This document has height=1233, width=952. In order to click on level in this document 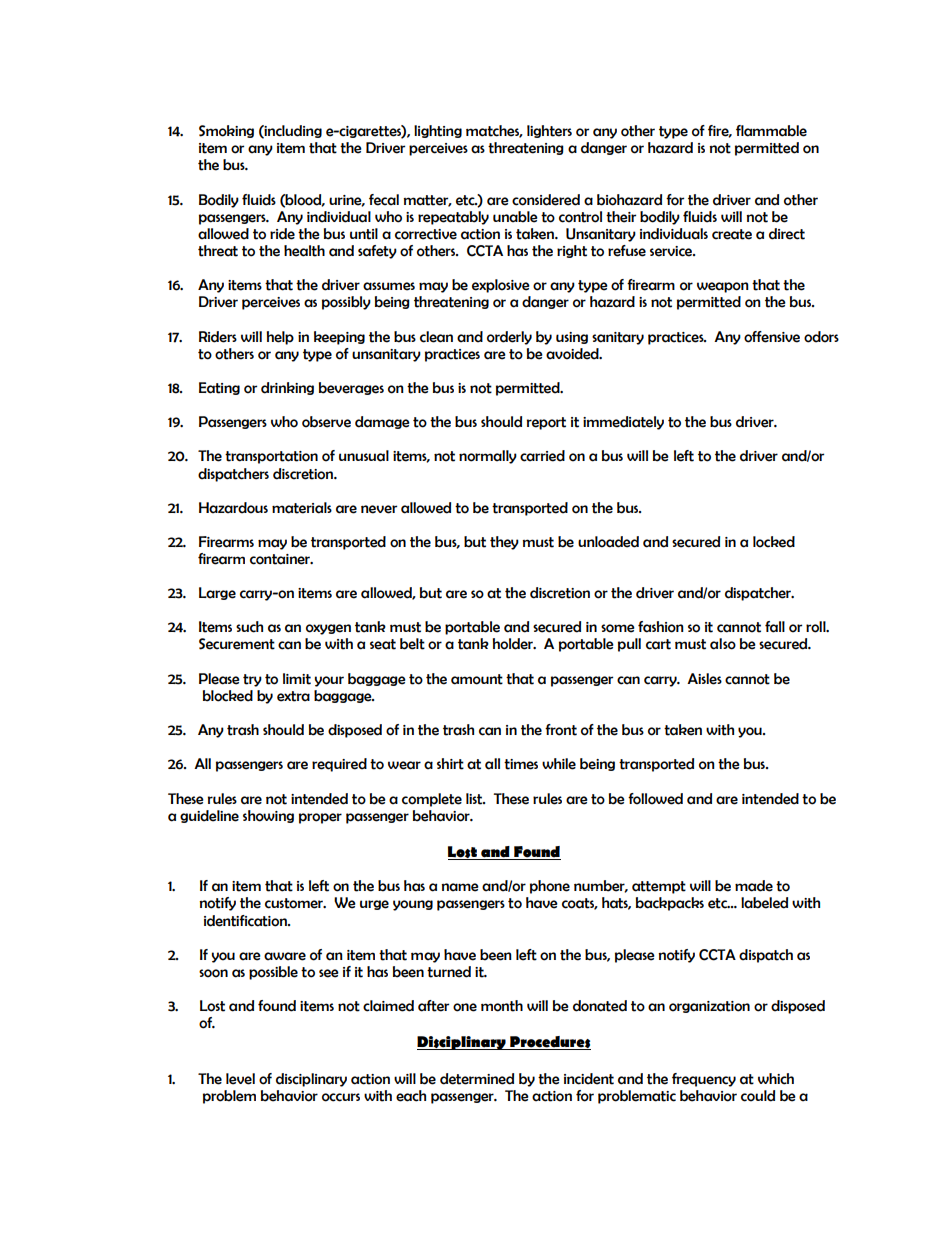, I will do `click(240, 1079)`.
